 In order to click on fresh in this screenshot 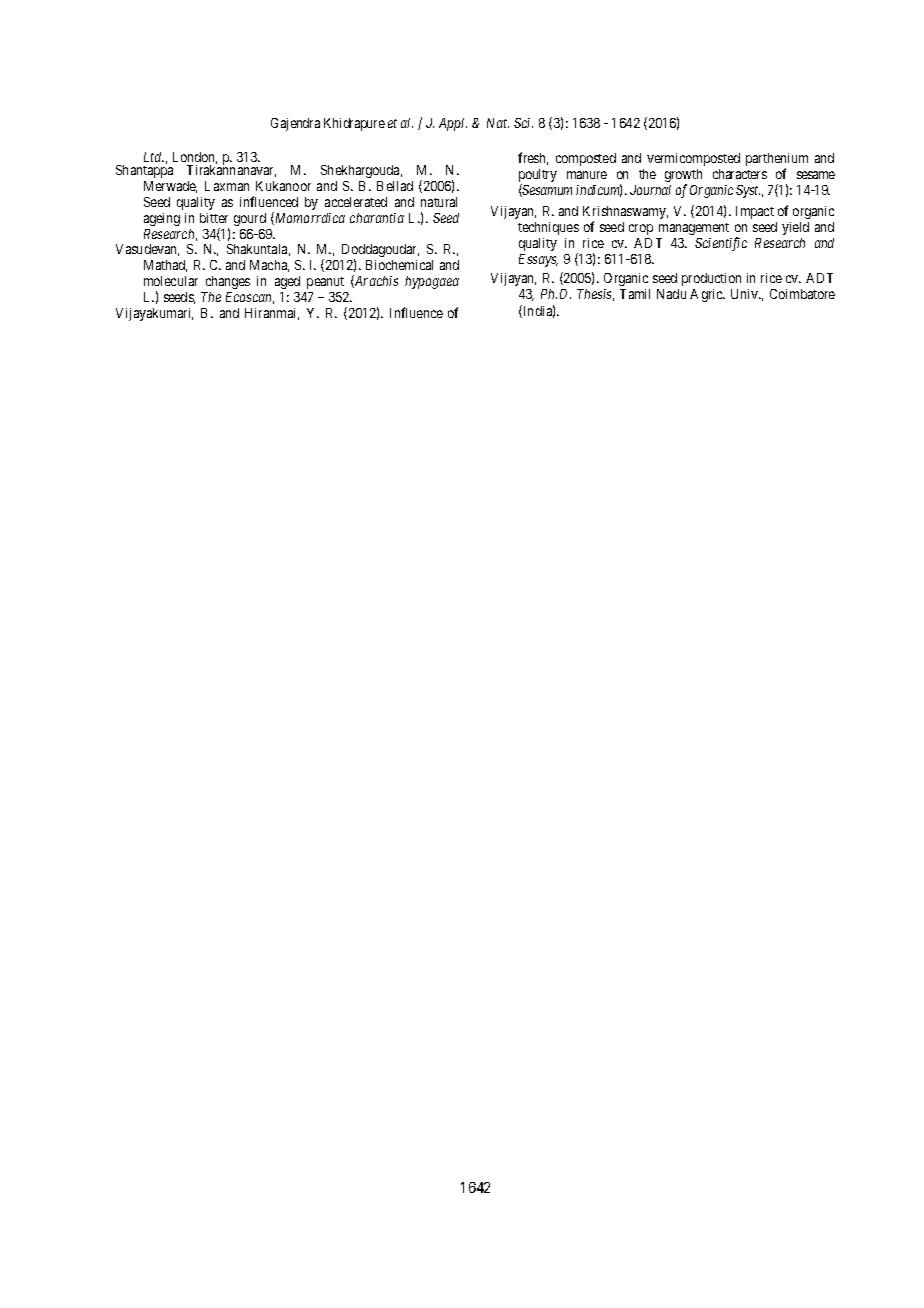, I will do `click(533, 158)`.
